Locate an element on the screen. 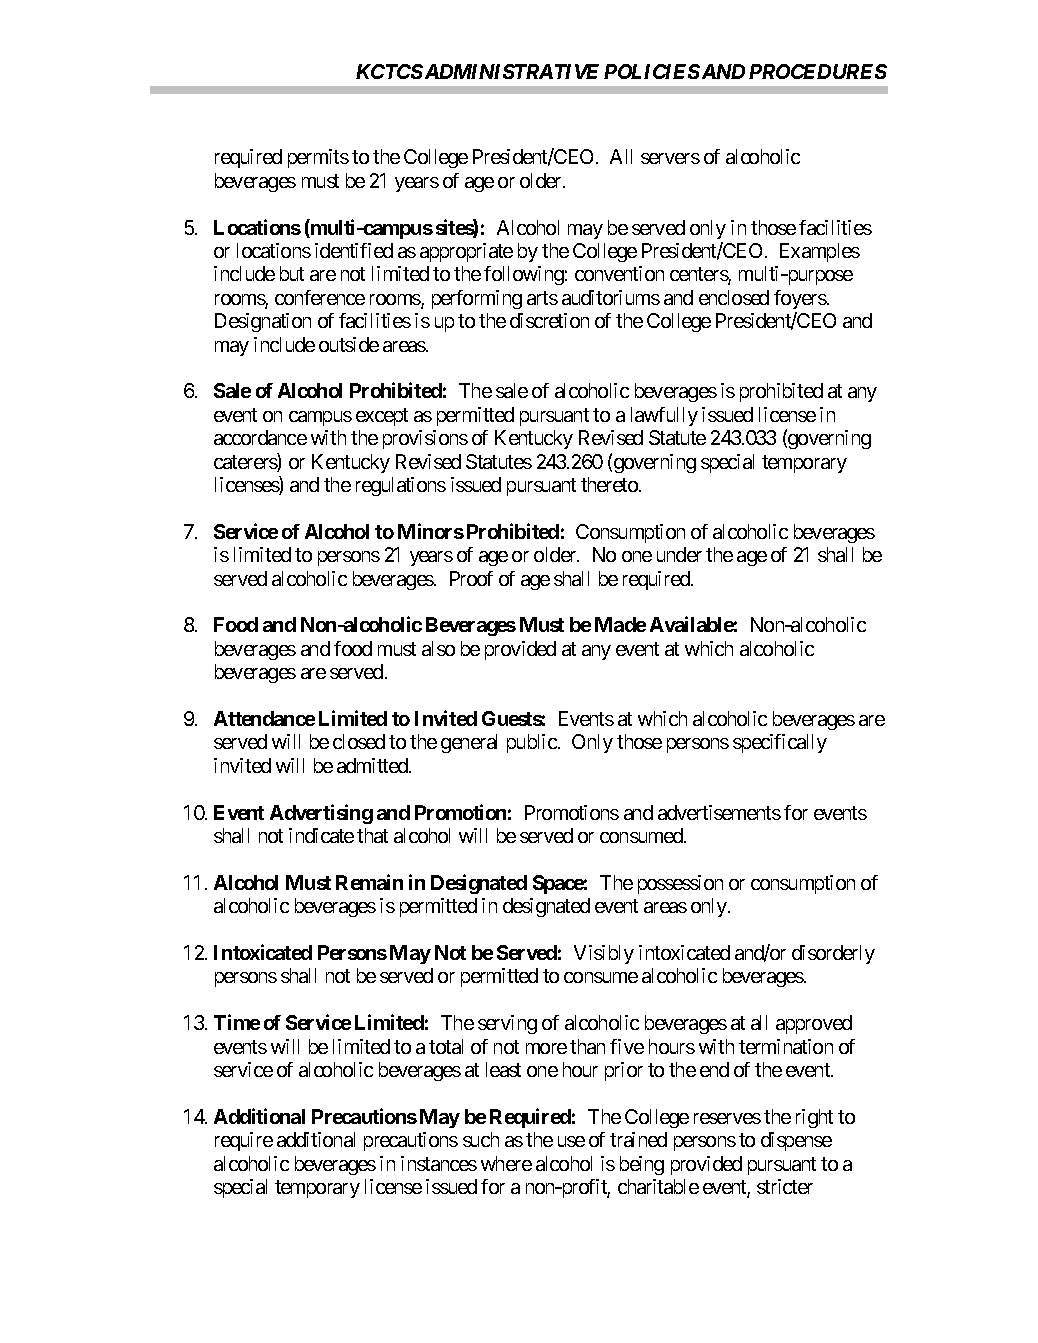  PROCEDURES is located at coordinates (818, 71).
